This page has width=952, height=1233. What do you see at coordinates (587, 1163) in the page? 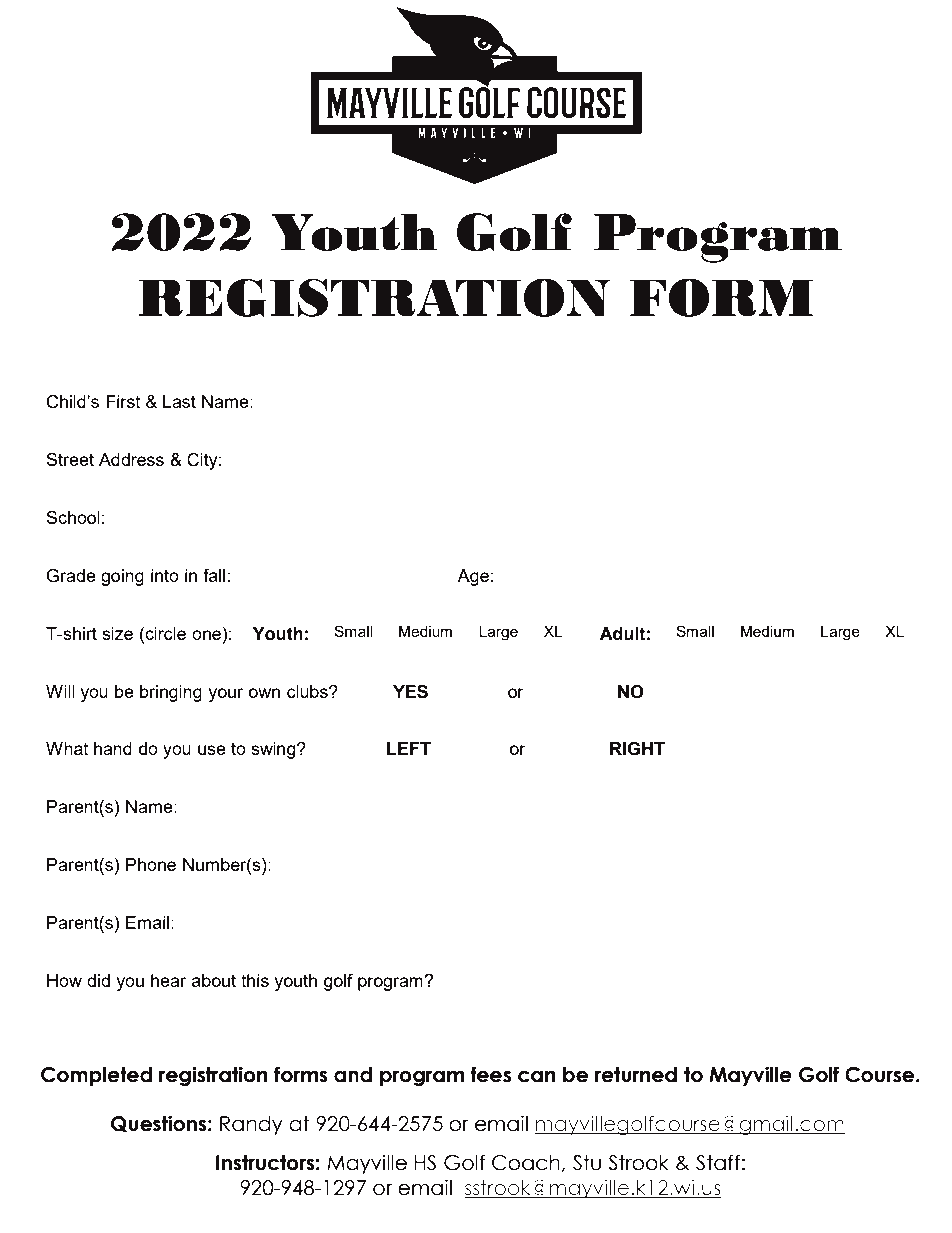
I see `Stu` at bounding box center [587, 1163].
